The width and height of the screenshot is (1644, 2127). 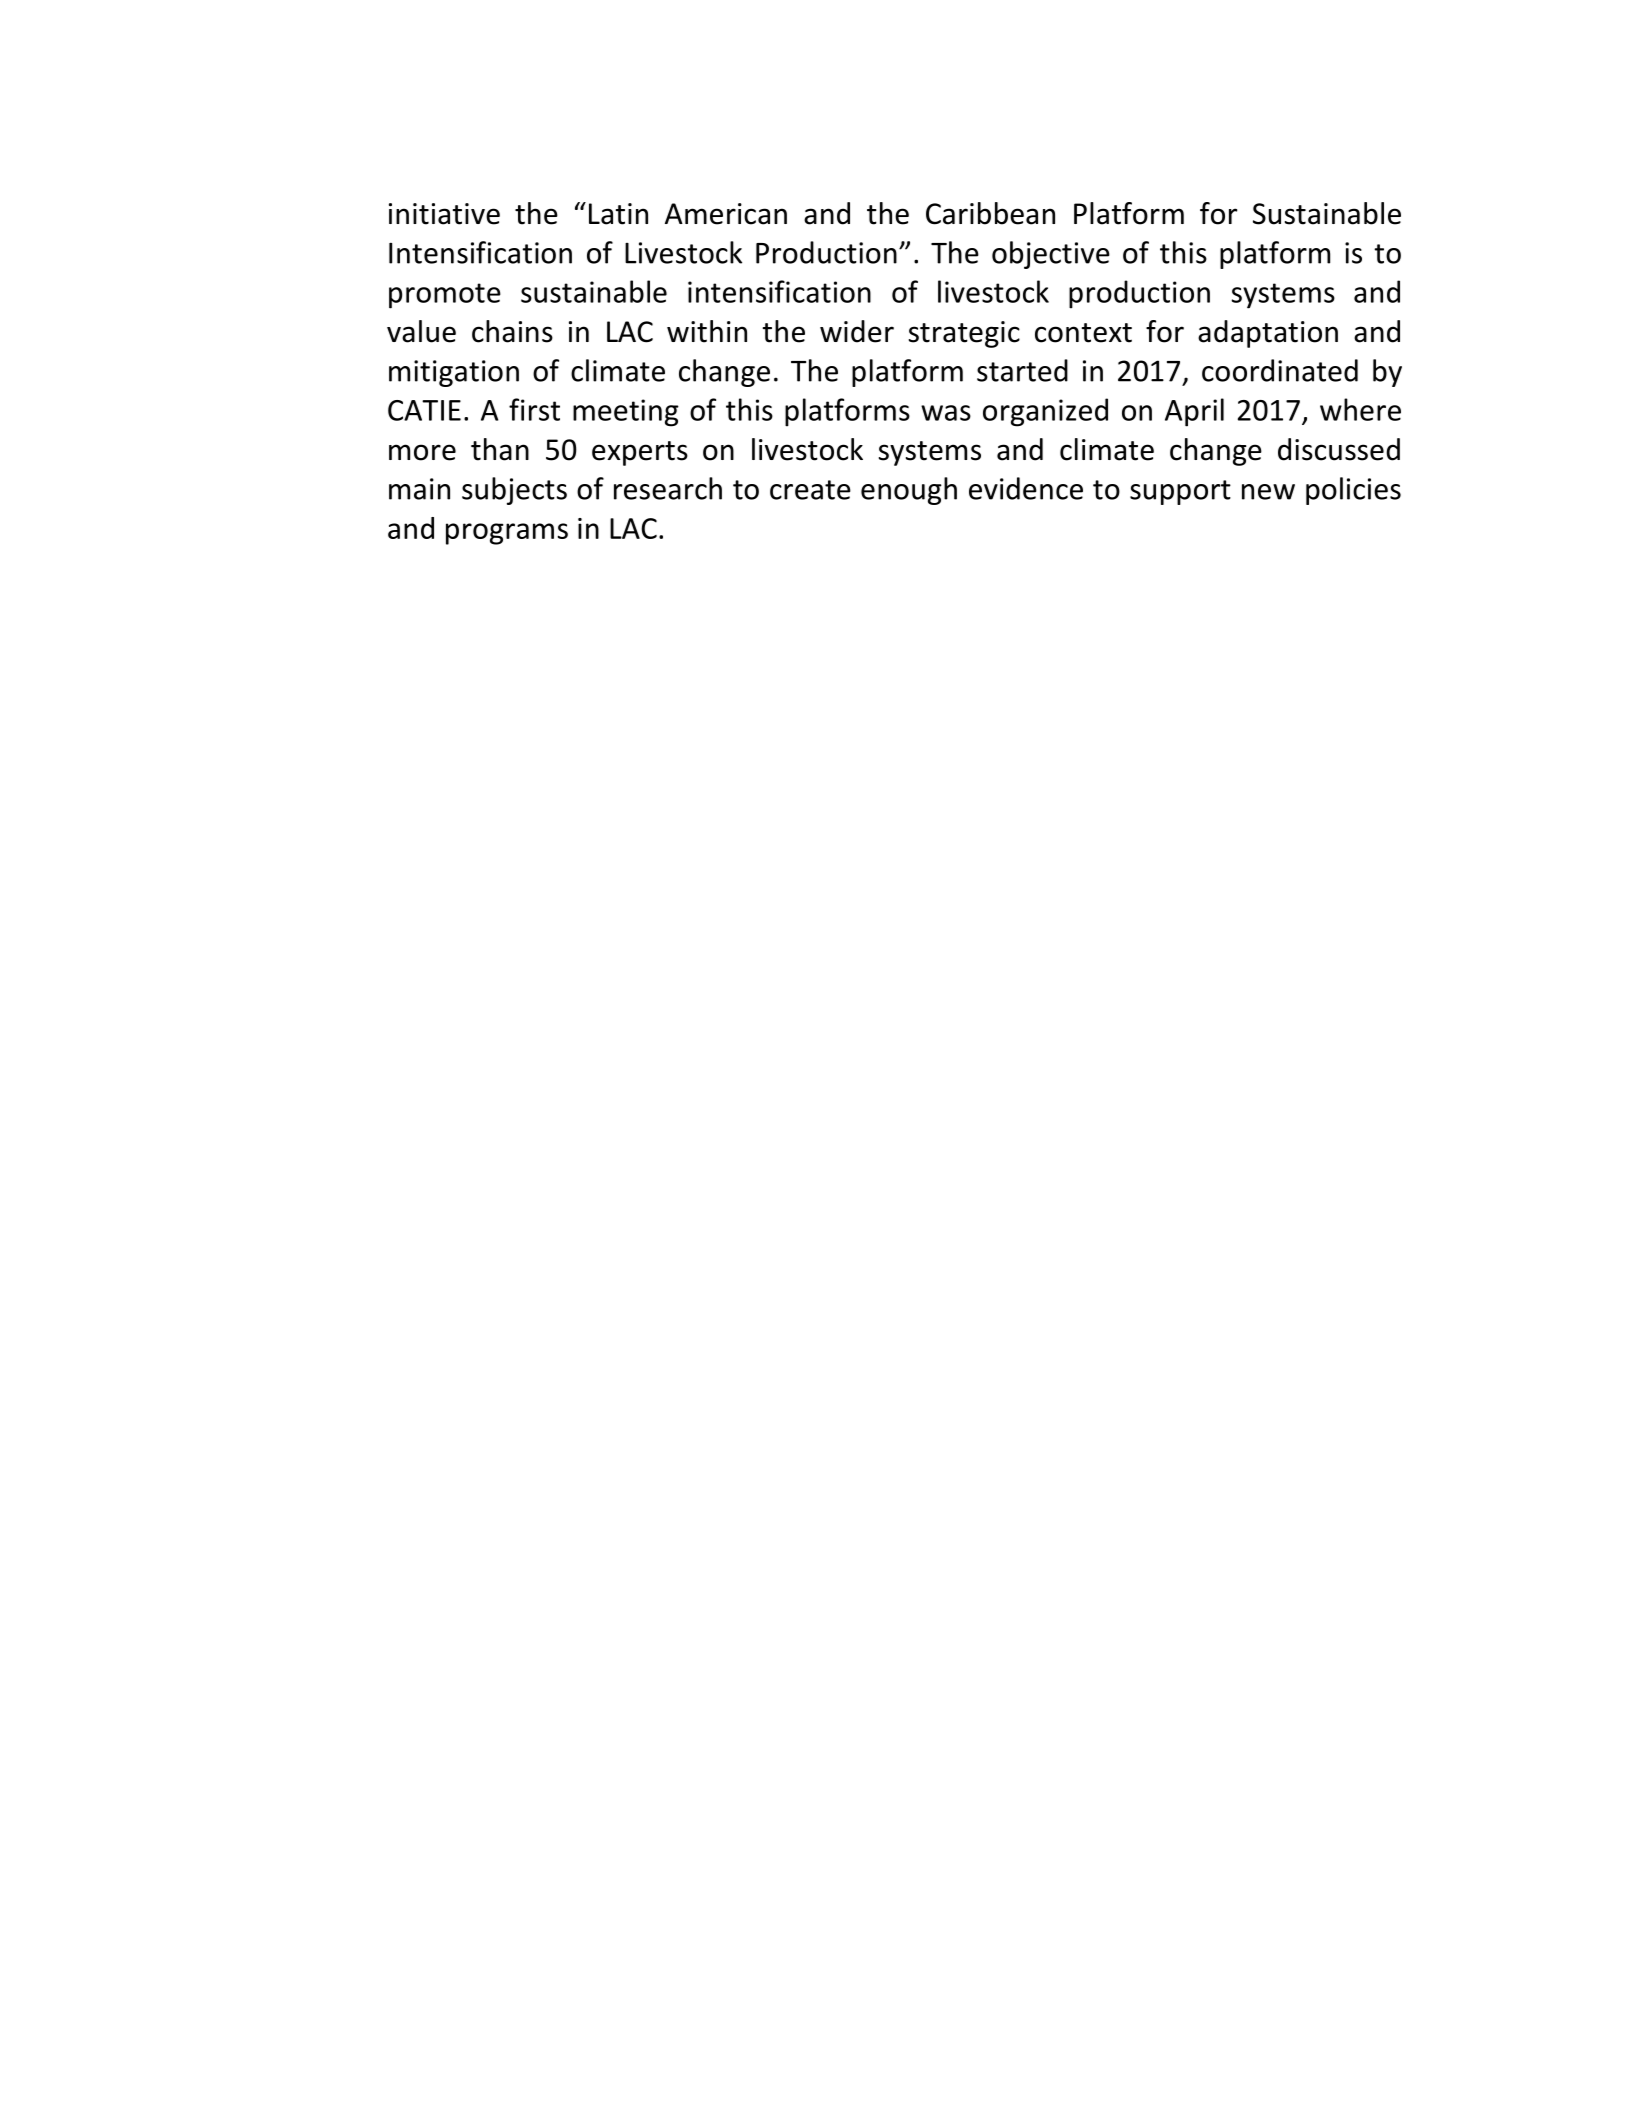 What do you see at coordinates (1268, 334) in the screenshot?
I see `adaptation` at bounding box center [1268, 334].
